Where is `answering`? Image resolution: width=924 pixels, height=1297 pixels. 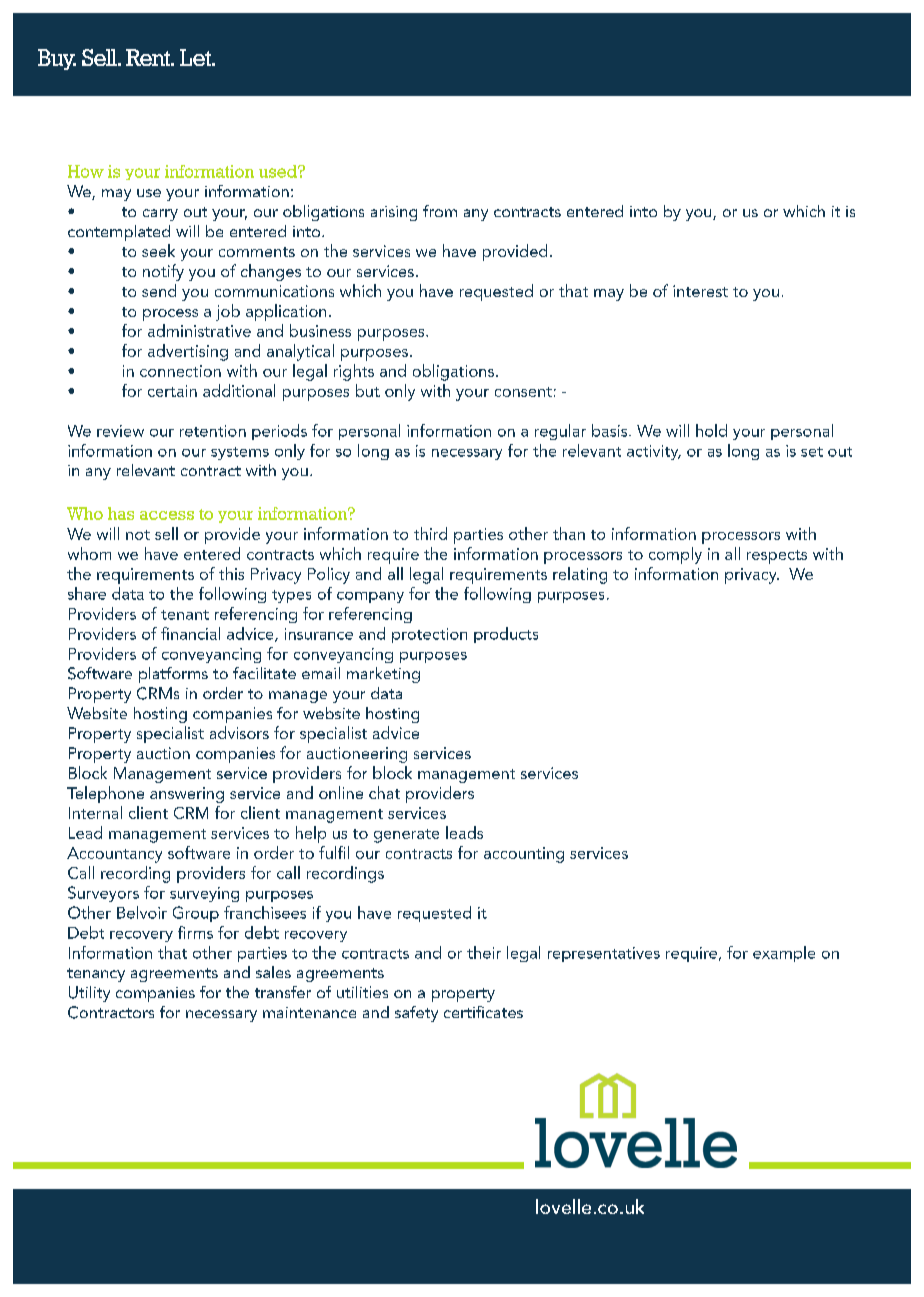
answering is located at coordinates (187, 795).
